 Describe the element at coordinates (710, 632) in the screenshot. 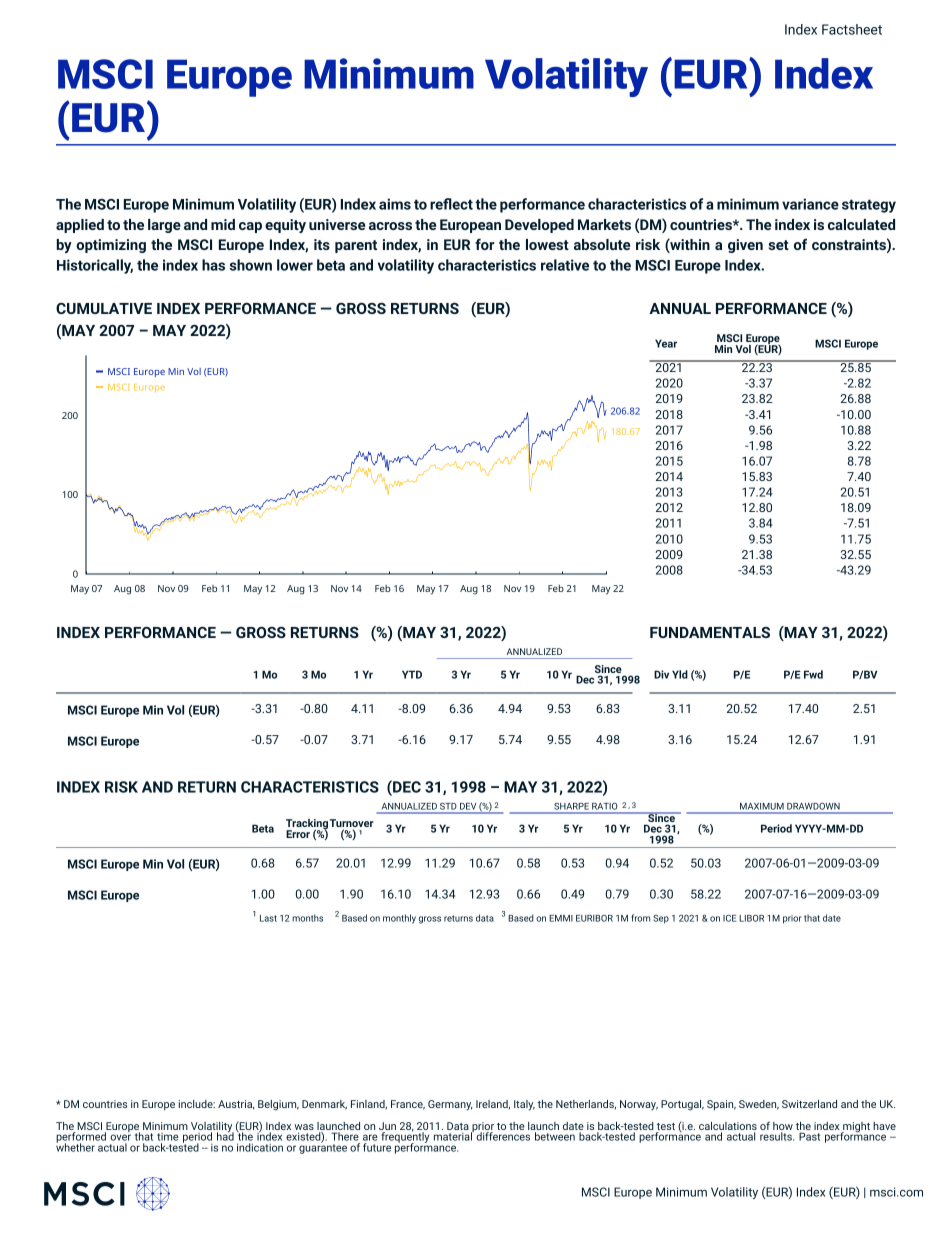

I see `FUNDAMENTALS` at that location.
